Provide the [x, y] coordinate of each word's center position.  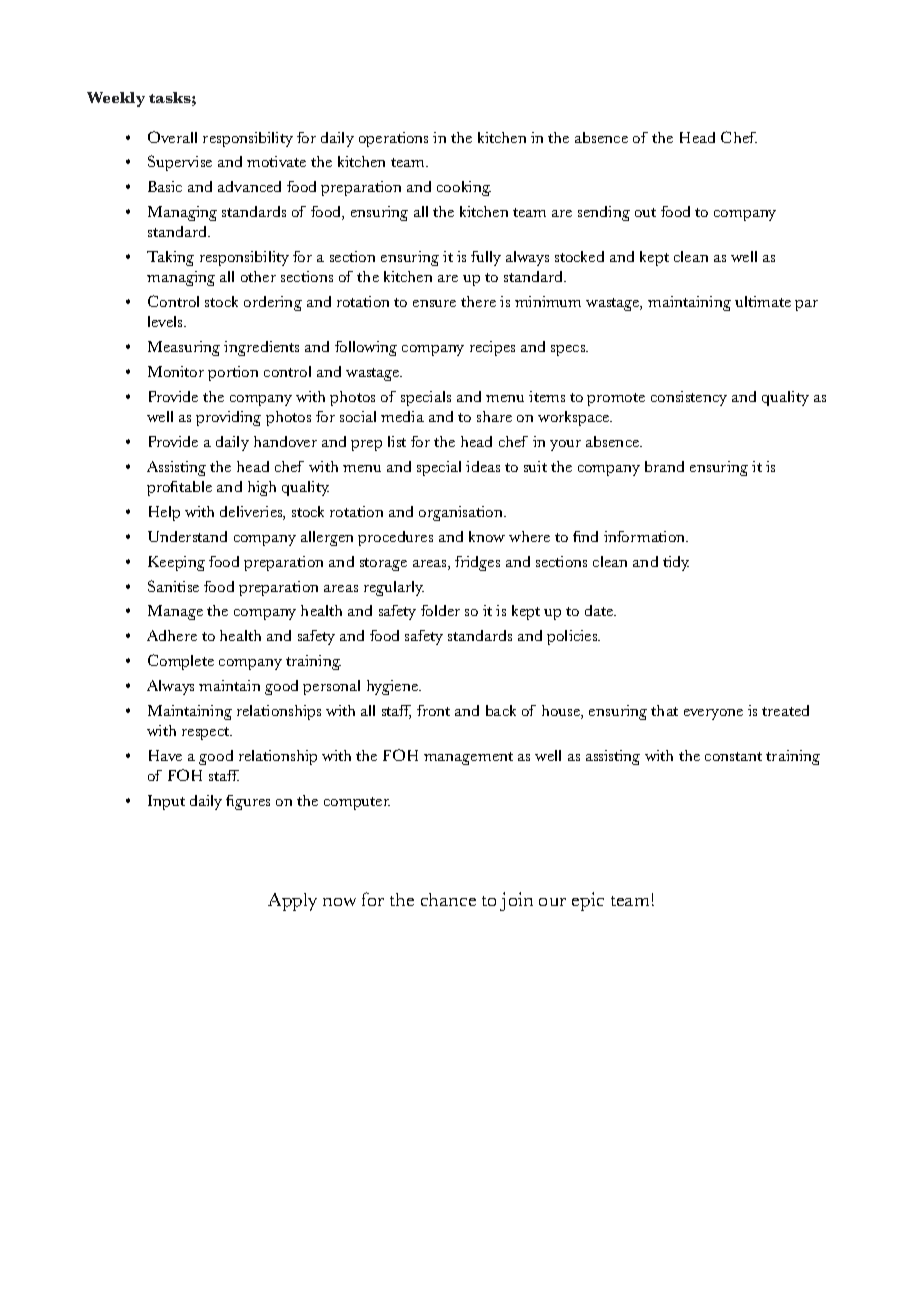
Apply [292, 902]
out [645, 212]
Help [164, 513]
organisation [462, 513]
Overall [172, 137]
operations [393, 139]
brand [664, 466]
